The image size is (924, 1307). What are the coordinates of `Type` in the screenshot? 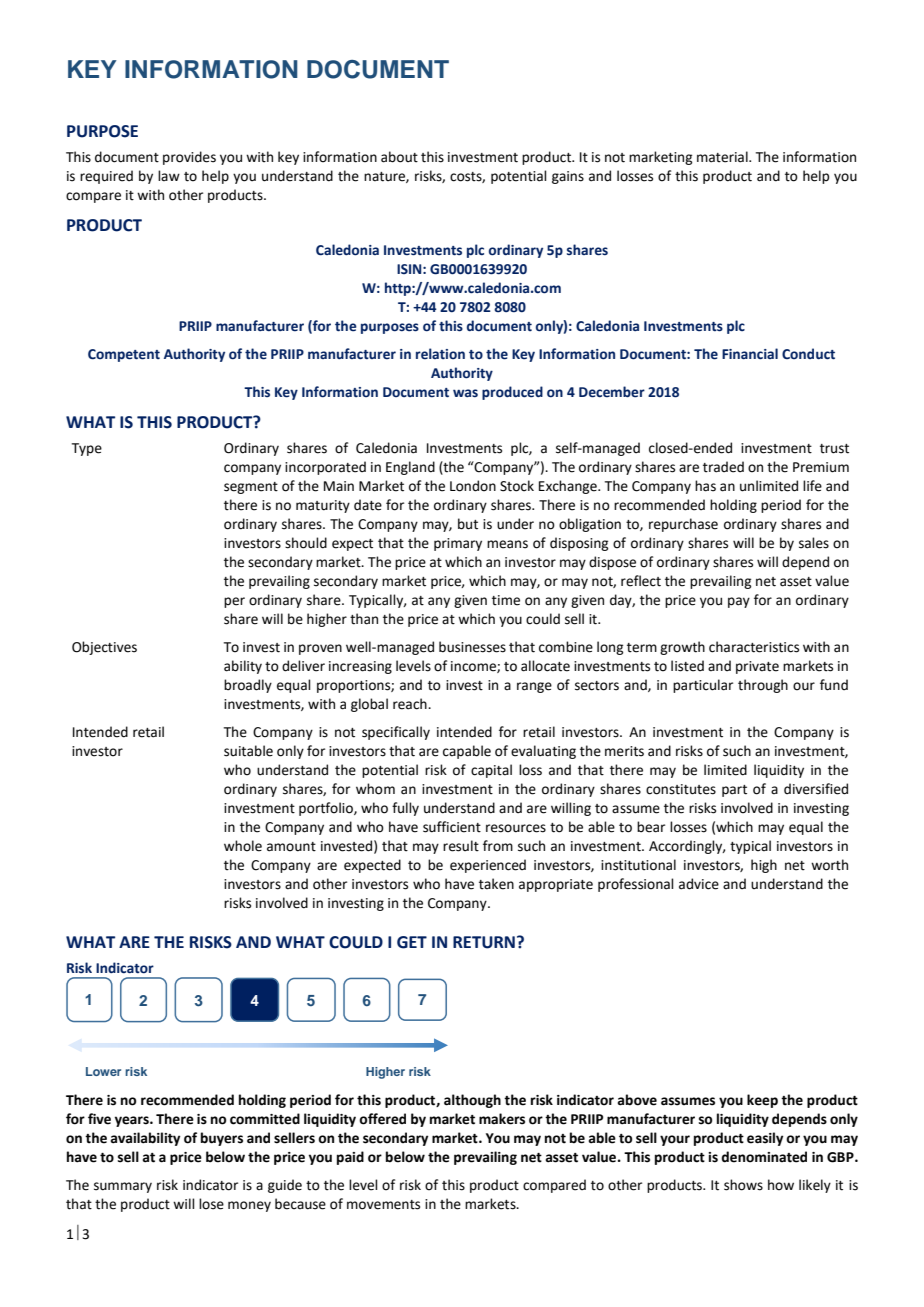 It's located at (87, 449).
